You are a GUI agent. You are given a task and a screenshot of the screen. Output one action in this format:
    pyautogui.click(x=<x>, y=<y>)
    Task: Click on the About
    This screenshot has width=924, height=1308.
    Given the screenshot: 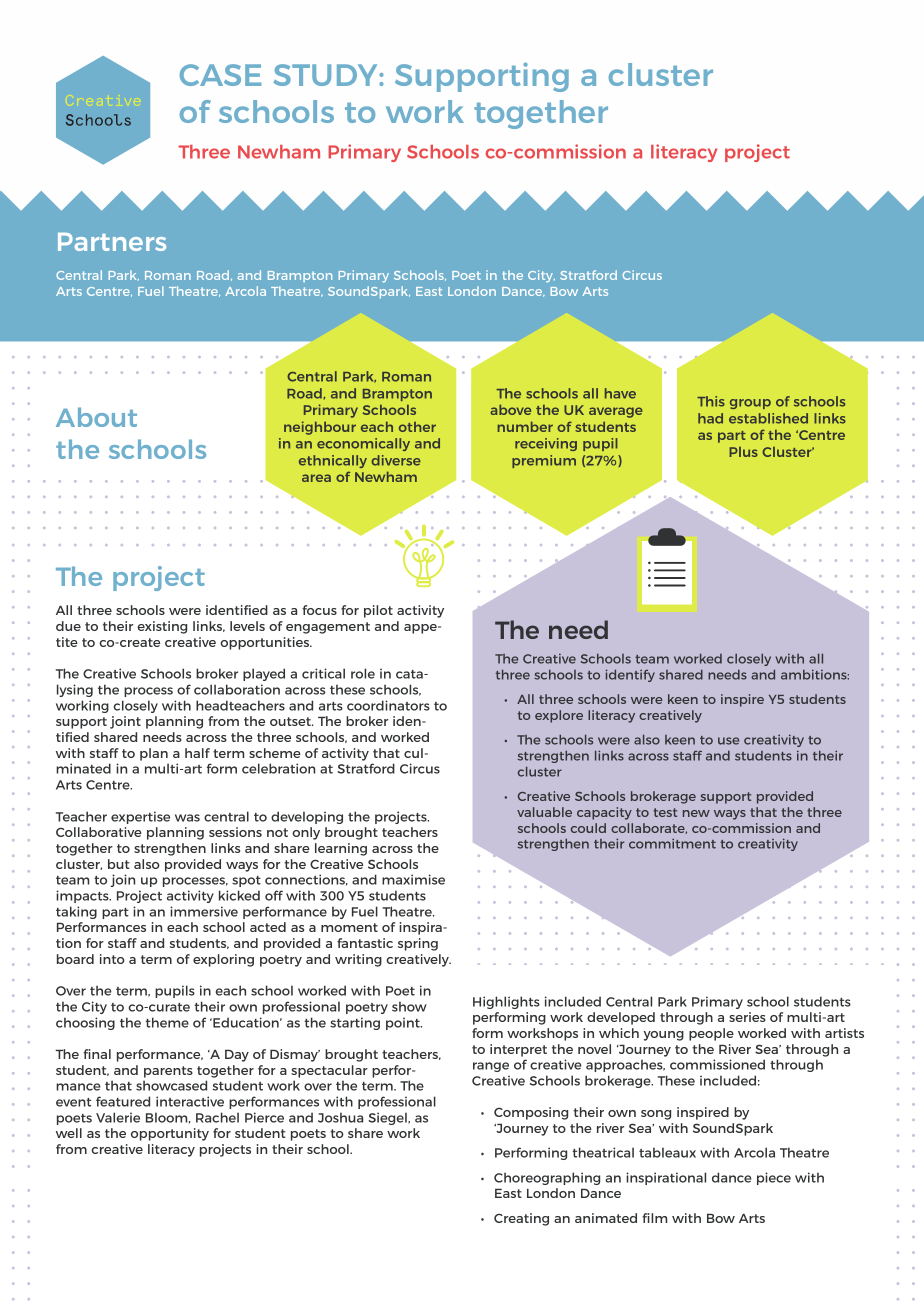 What is the action you would take?
    pyautogui.click(x=96, y=417)
